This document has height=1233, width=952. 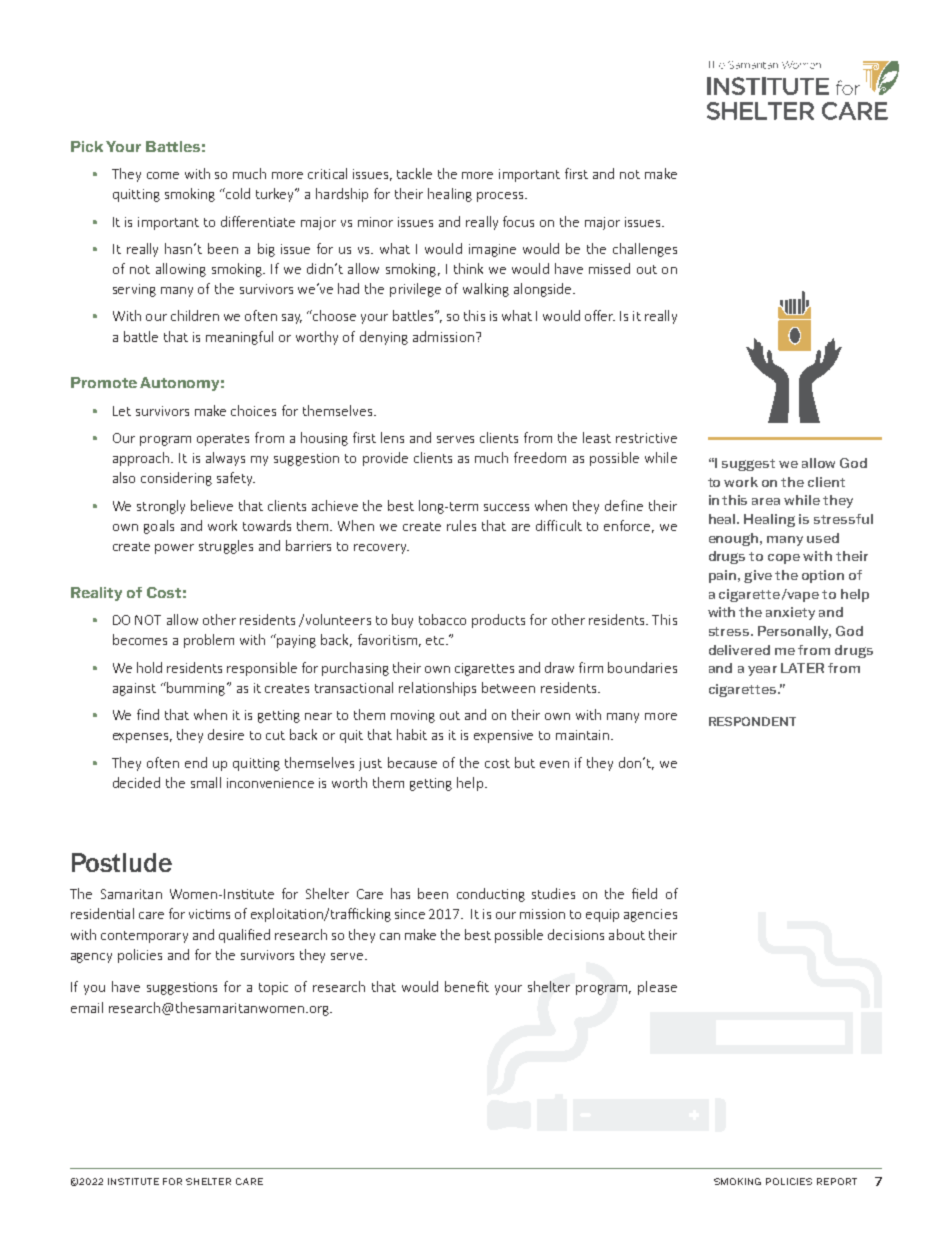 What do you see at coordinates (414, 173) in the document?
I see `tackle` at bounding box center [414, 173].
